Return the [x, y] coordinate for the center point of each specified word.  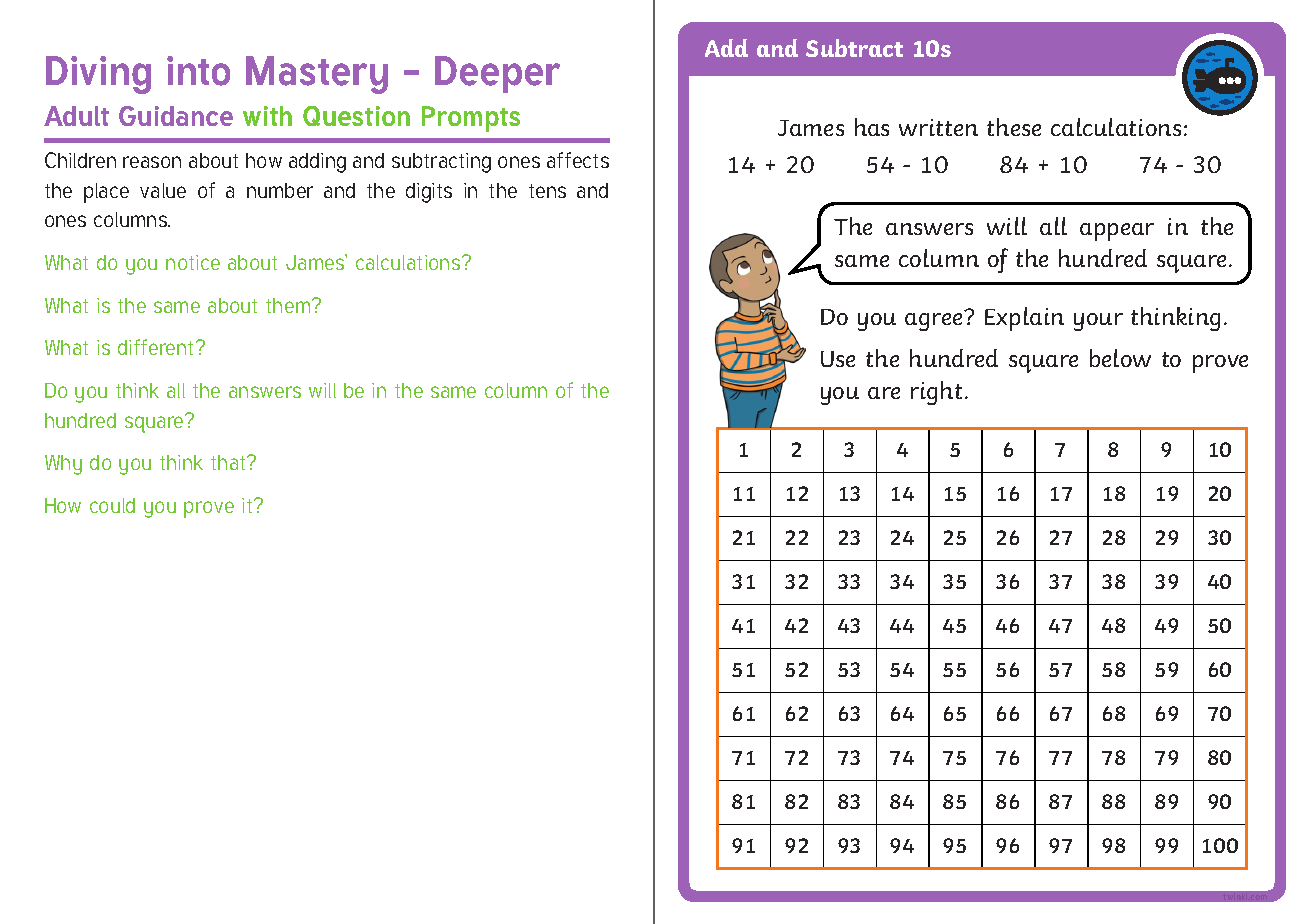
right [936, 393]
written [938, 127]
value [163, 190]
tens [547, 191]
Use [838, 359]
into [198, 71]
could [112, 505]
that [229, 462]
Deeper [497, 74]
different [157, 347]
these [1014, 127]
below [1120, 358]
